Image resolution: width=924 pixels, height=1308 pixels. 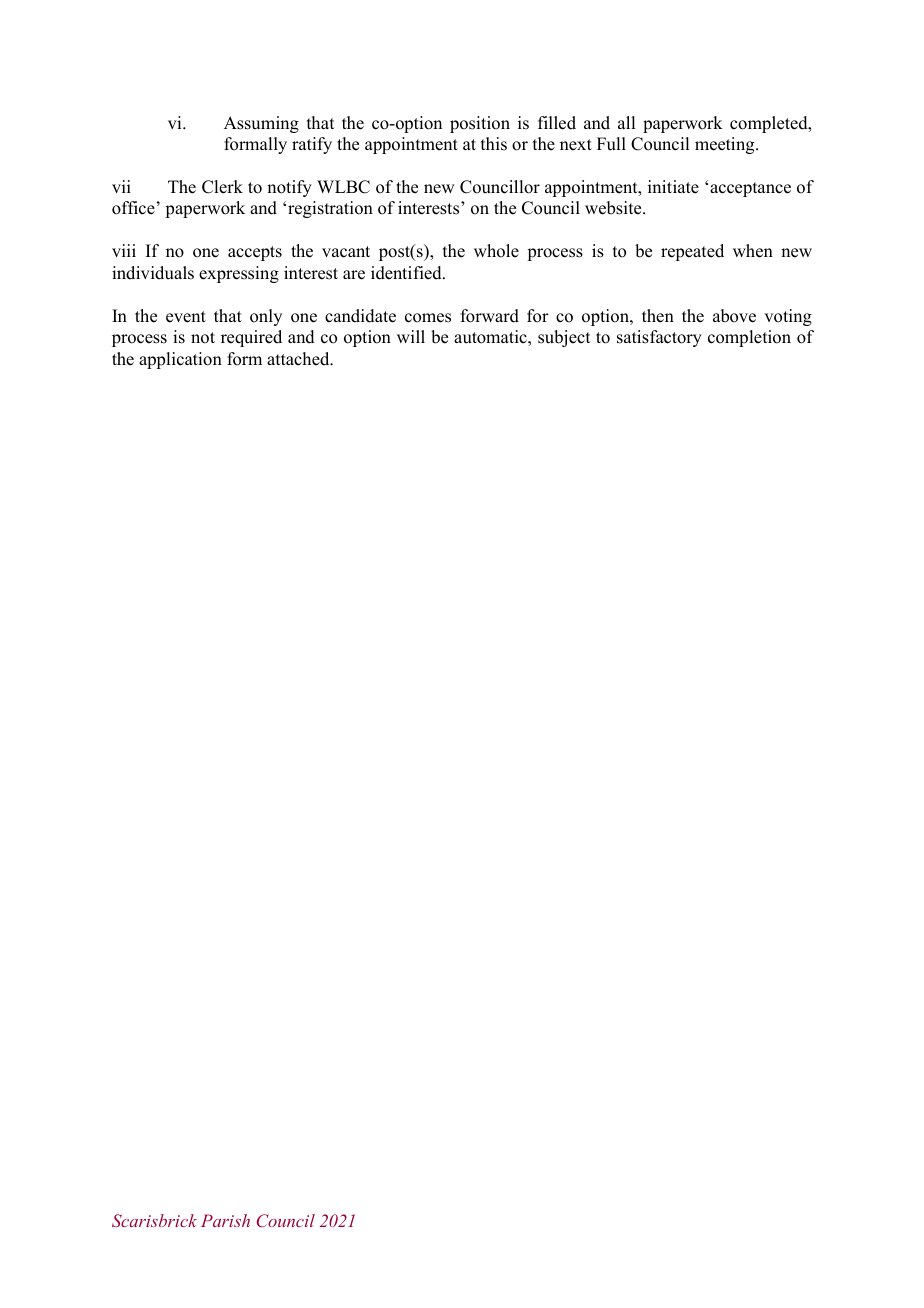 What do you see at coordinates (726, 145) in the screenshot?
I see `meeting` at bounding box center [726, 145].
